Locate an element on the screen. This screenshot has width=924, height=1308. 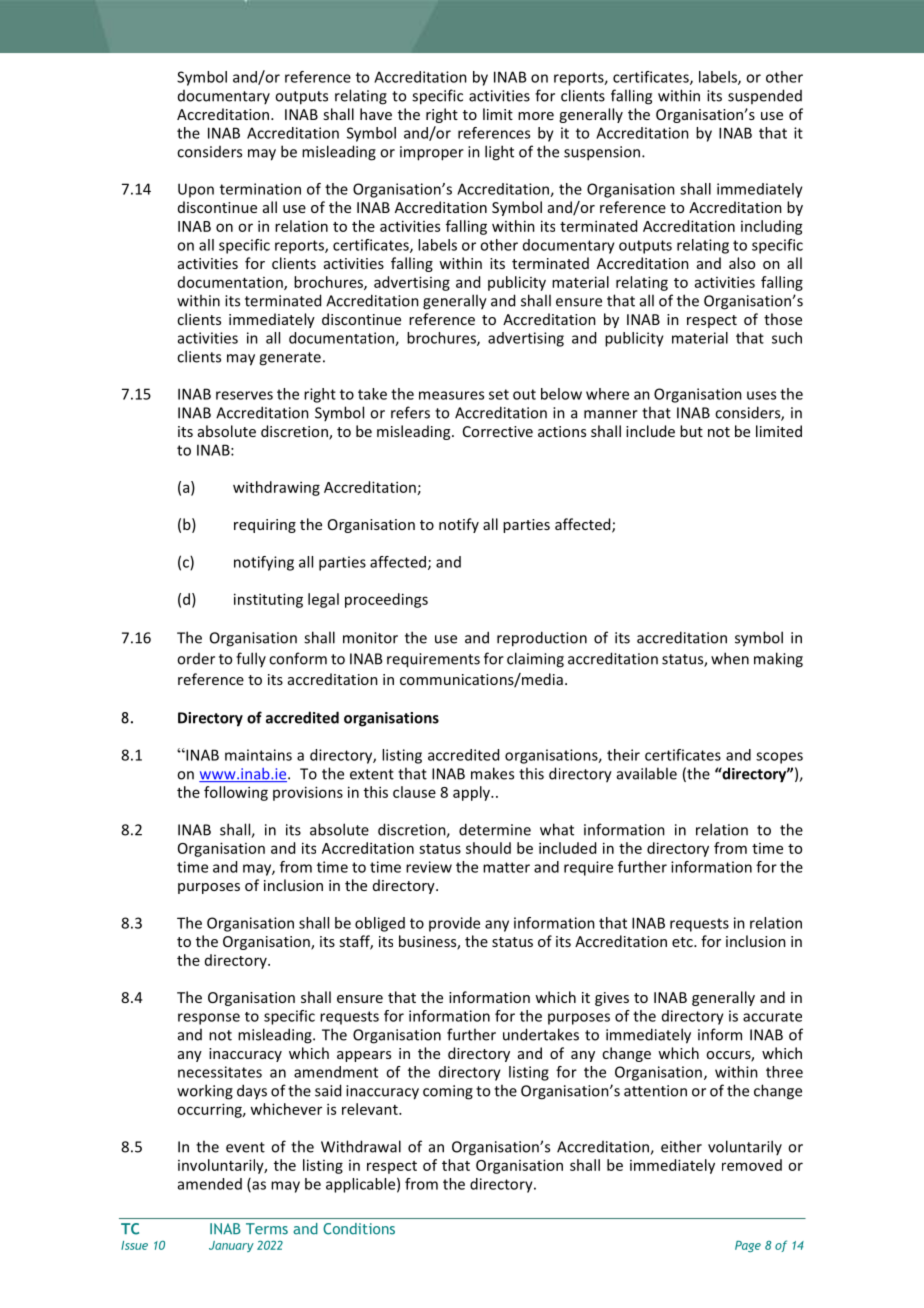
Page is located at coordinates (748, 1246).
